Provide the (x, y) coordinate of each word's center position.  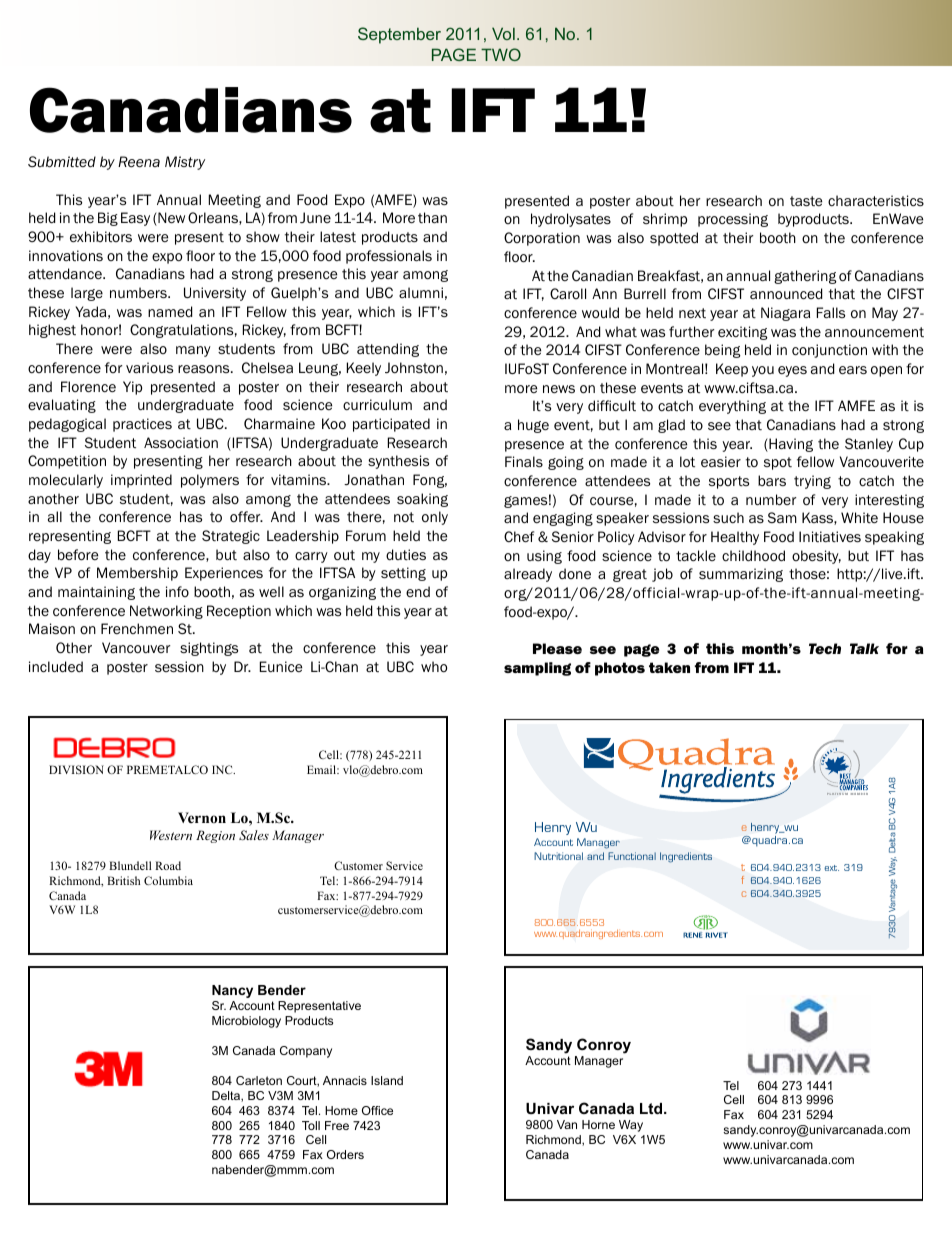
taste (806, 201)
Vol (503, 33)
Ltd (652, 1108)
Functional (632, 856)
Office (377, 1110)
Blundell (130, 865)
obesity (816, 557)
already (528, 575)
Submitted (62, 162)
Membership (137, 574)
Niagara (785, 314)
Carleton (259, 1080)
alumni (421, 292)
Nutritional (558, 856)
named (170, 311)
